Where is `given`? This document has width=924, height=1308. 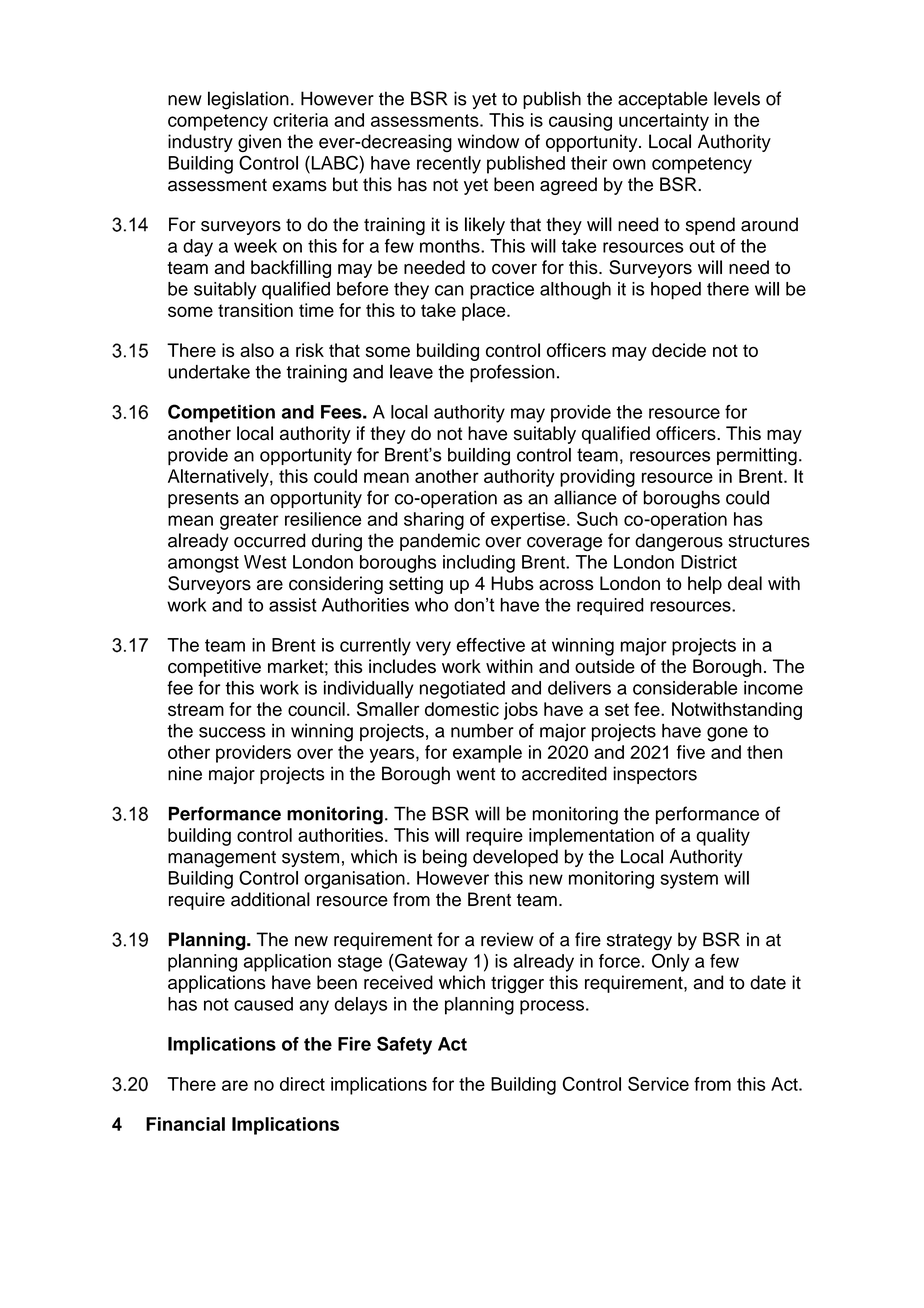 given is located at coordinates (259, 143).
